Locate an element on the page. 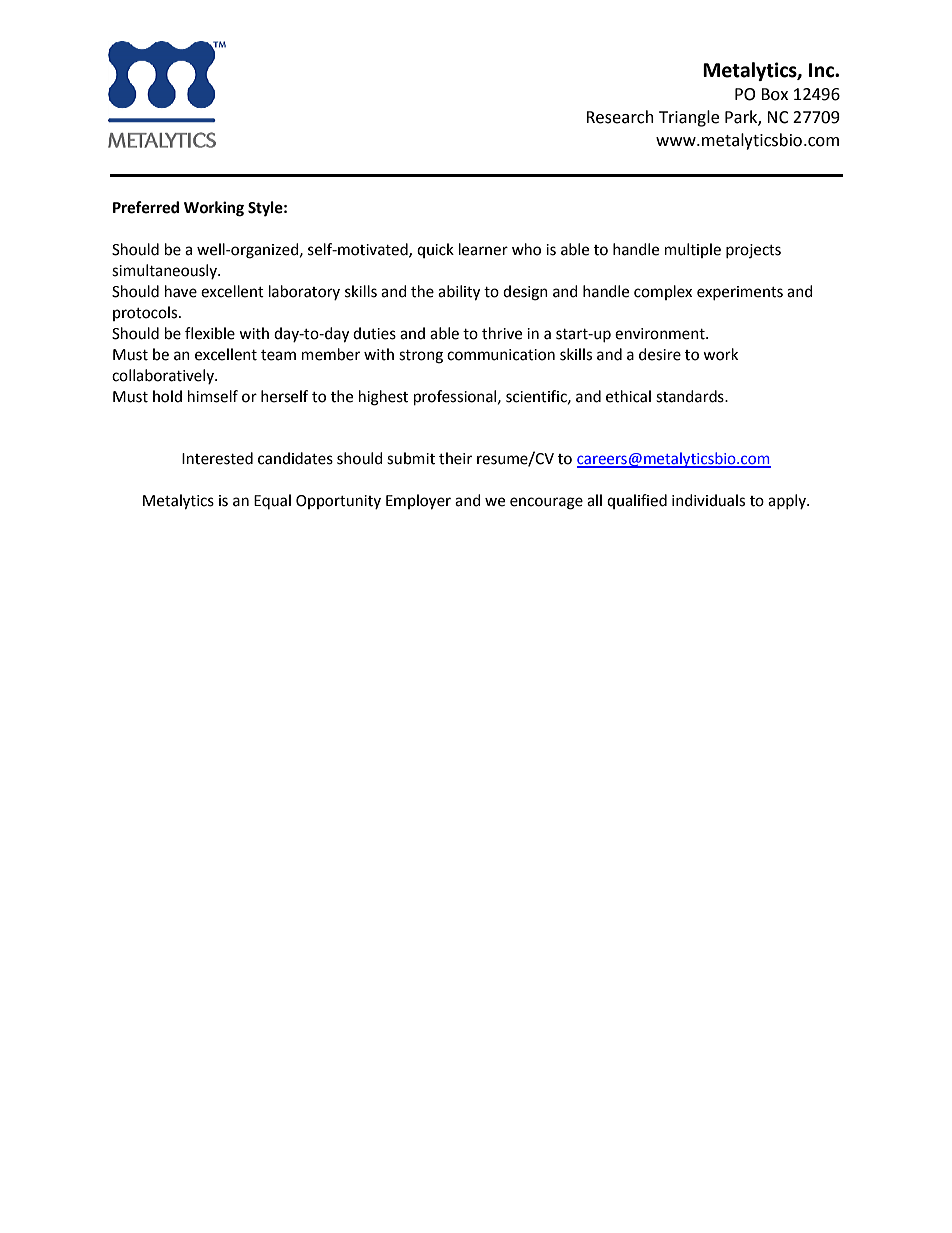 Image resolution: width=952 pixels, height=1233 pixels. desire is located at coordinates (660, 354).
